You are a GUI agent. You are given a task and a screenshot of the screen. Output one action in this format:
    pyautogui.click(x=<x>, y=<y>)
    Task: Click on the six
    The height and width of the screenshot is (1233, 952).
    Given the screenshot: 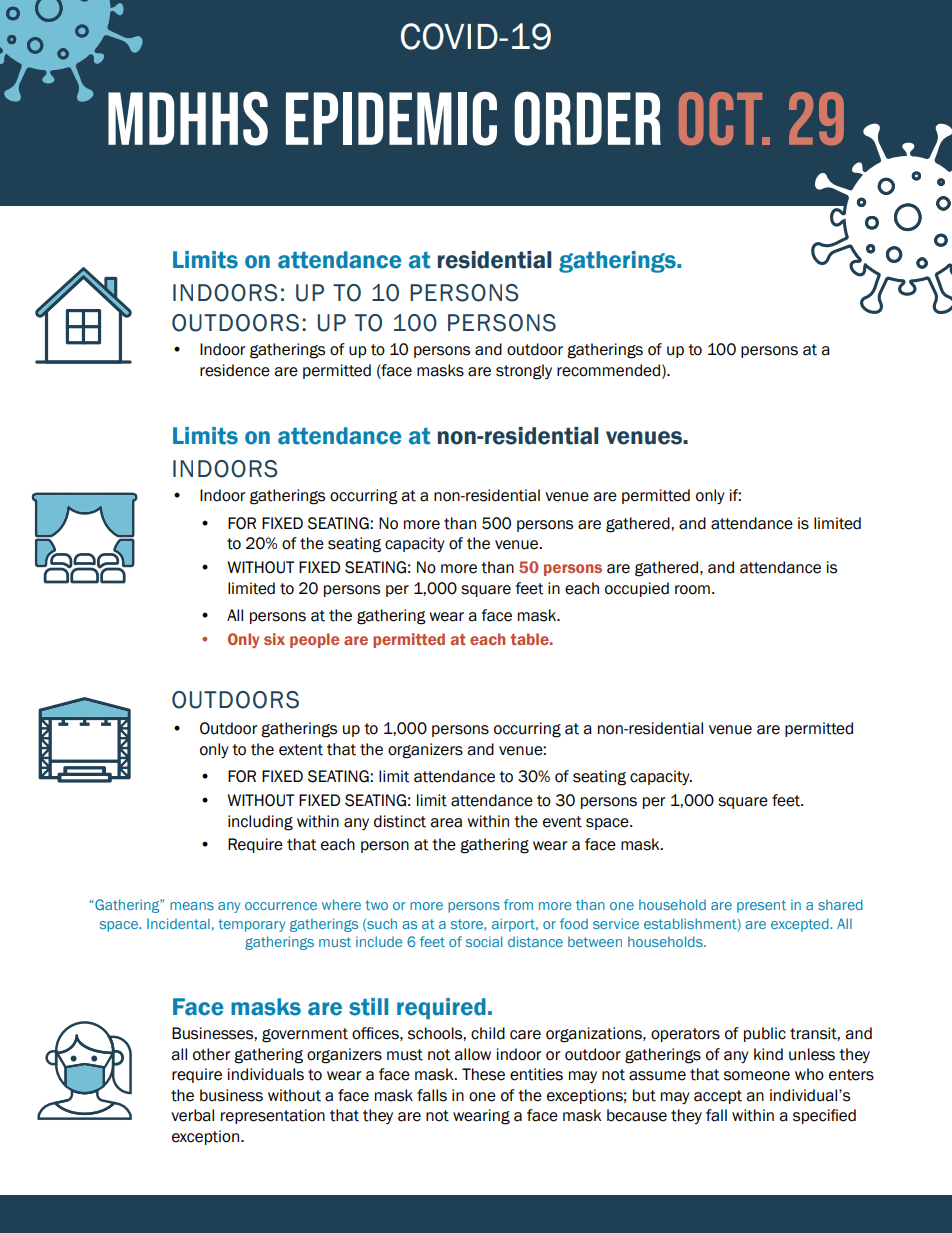 What is the action you would take?
    pyautogui.click(x=274, y=639)
